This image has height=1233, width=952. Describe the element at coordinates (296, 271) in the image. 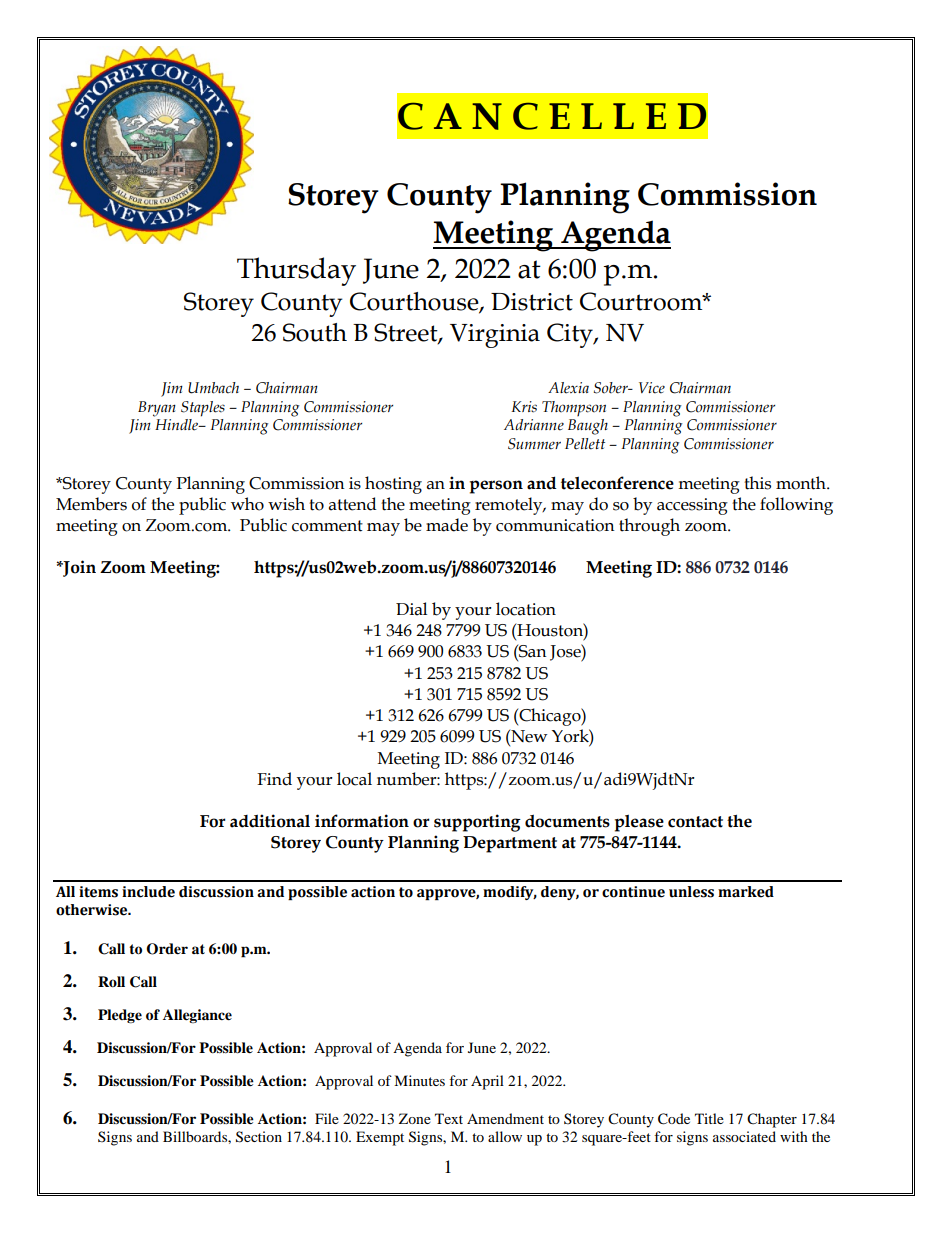

I see `Thursday` at that location.
